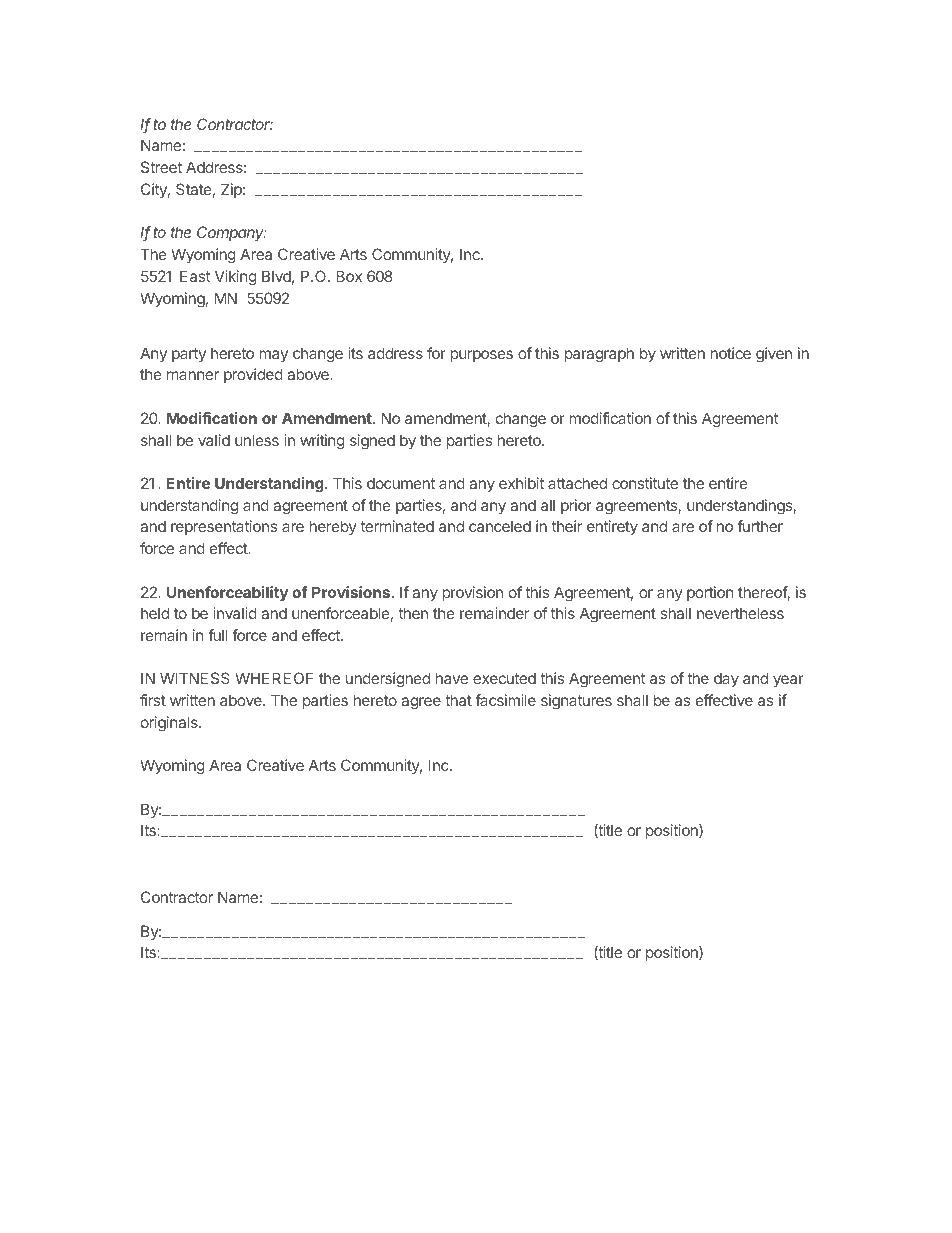 The image size is (952, 1233). I want to click on constitute, so click(645, 483).
